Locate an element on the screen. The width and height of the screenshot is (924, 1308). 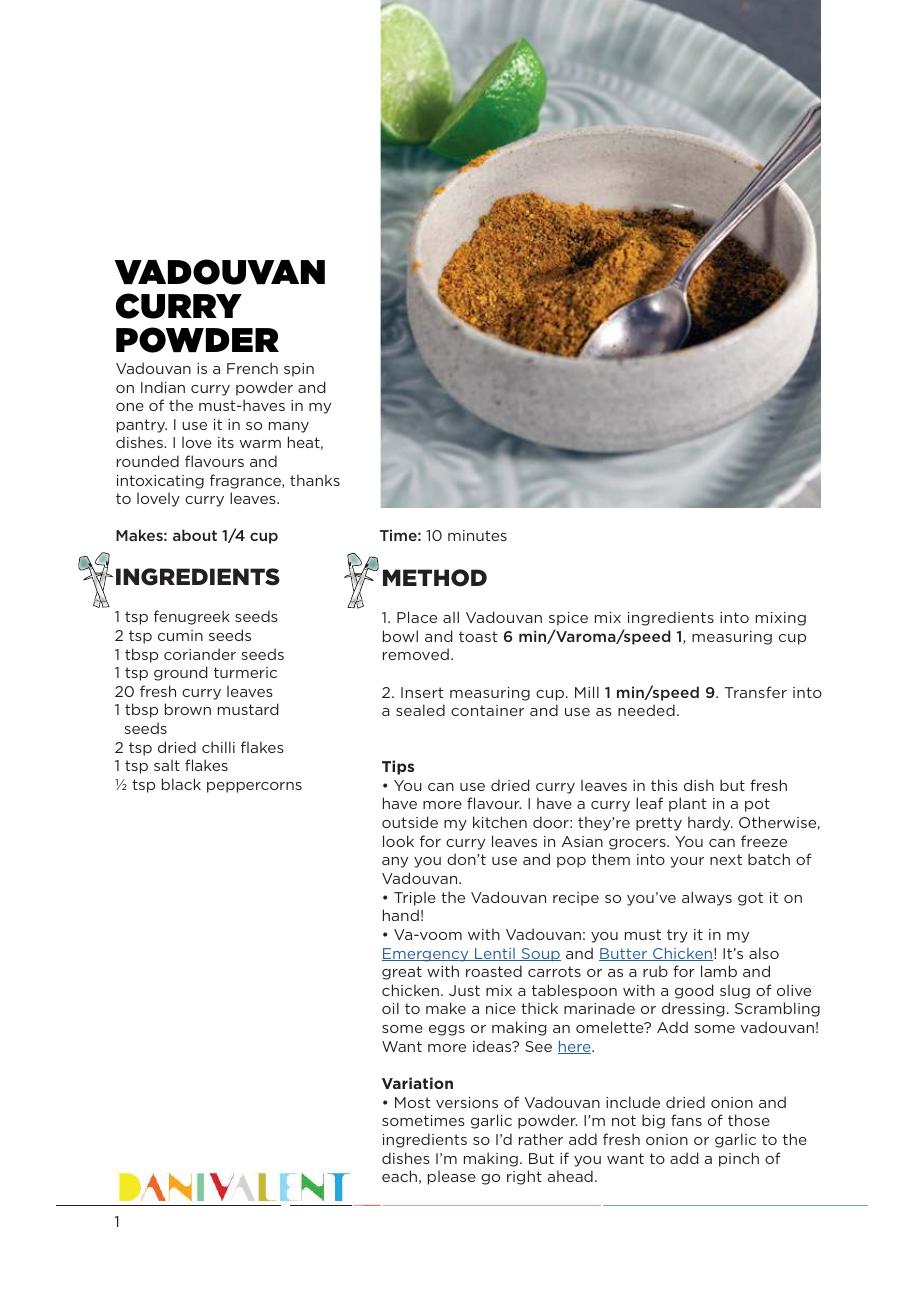
toast is located at coordinates (478, 636).
